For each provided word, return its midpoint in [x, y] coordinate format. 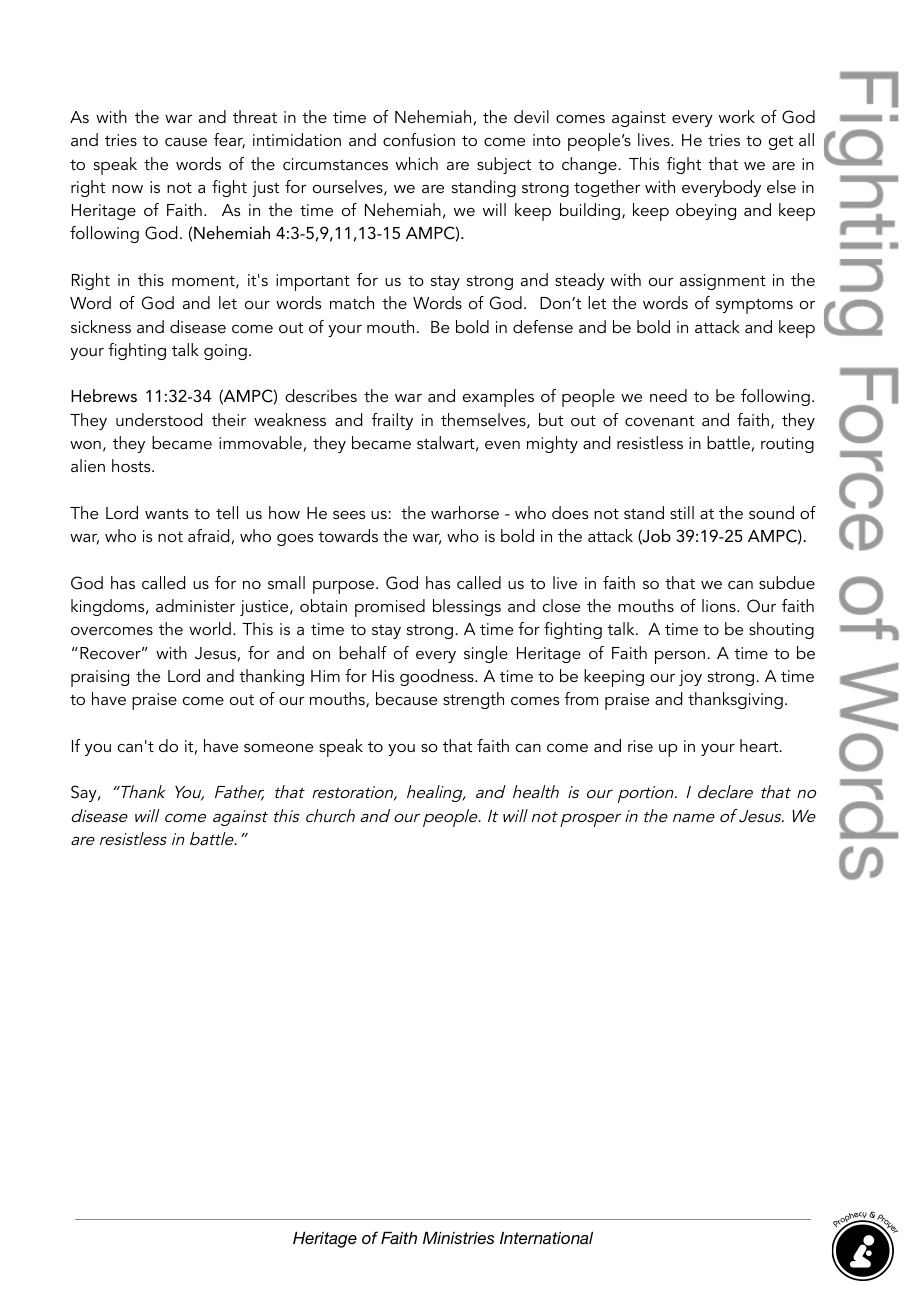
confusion [419, 139]
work [737, 116]
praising [100, 678]
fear [229, 141]
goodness [438, 677]
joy [690, 678]
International [546, 1238]
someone [278, 748]
